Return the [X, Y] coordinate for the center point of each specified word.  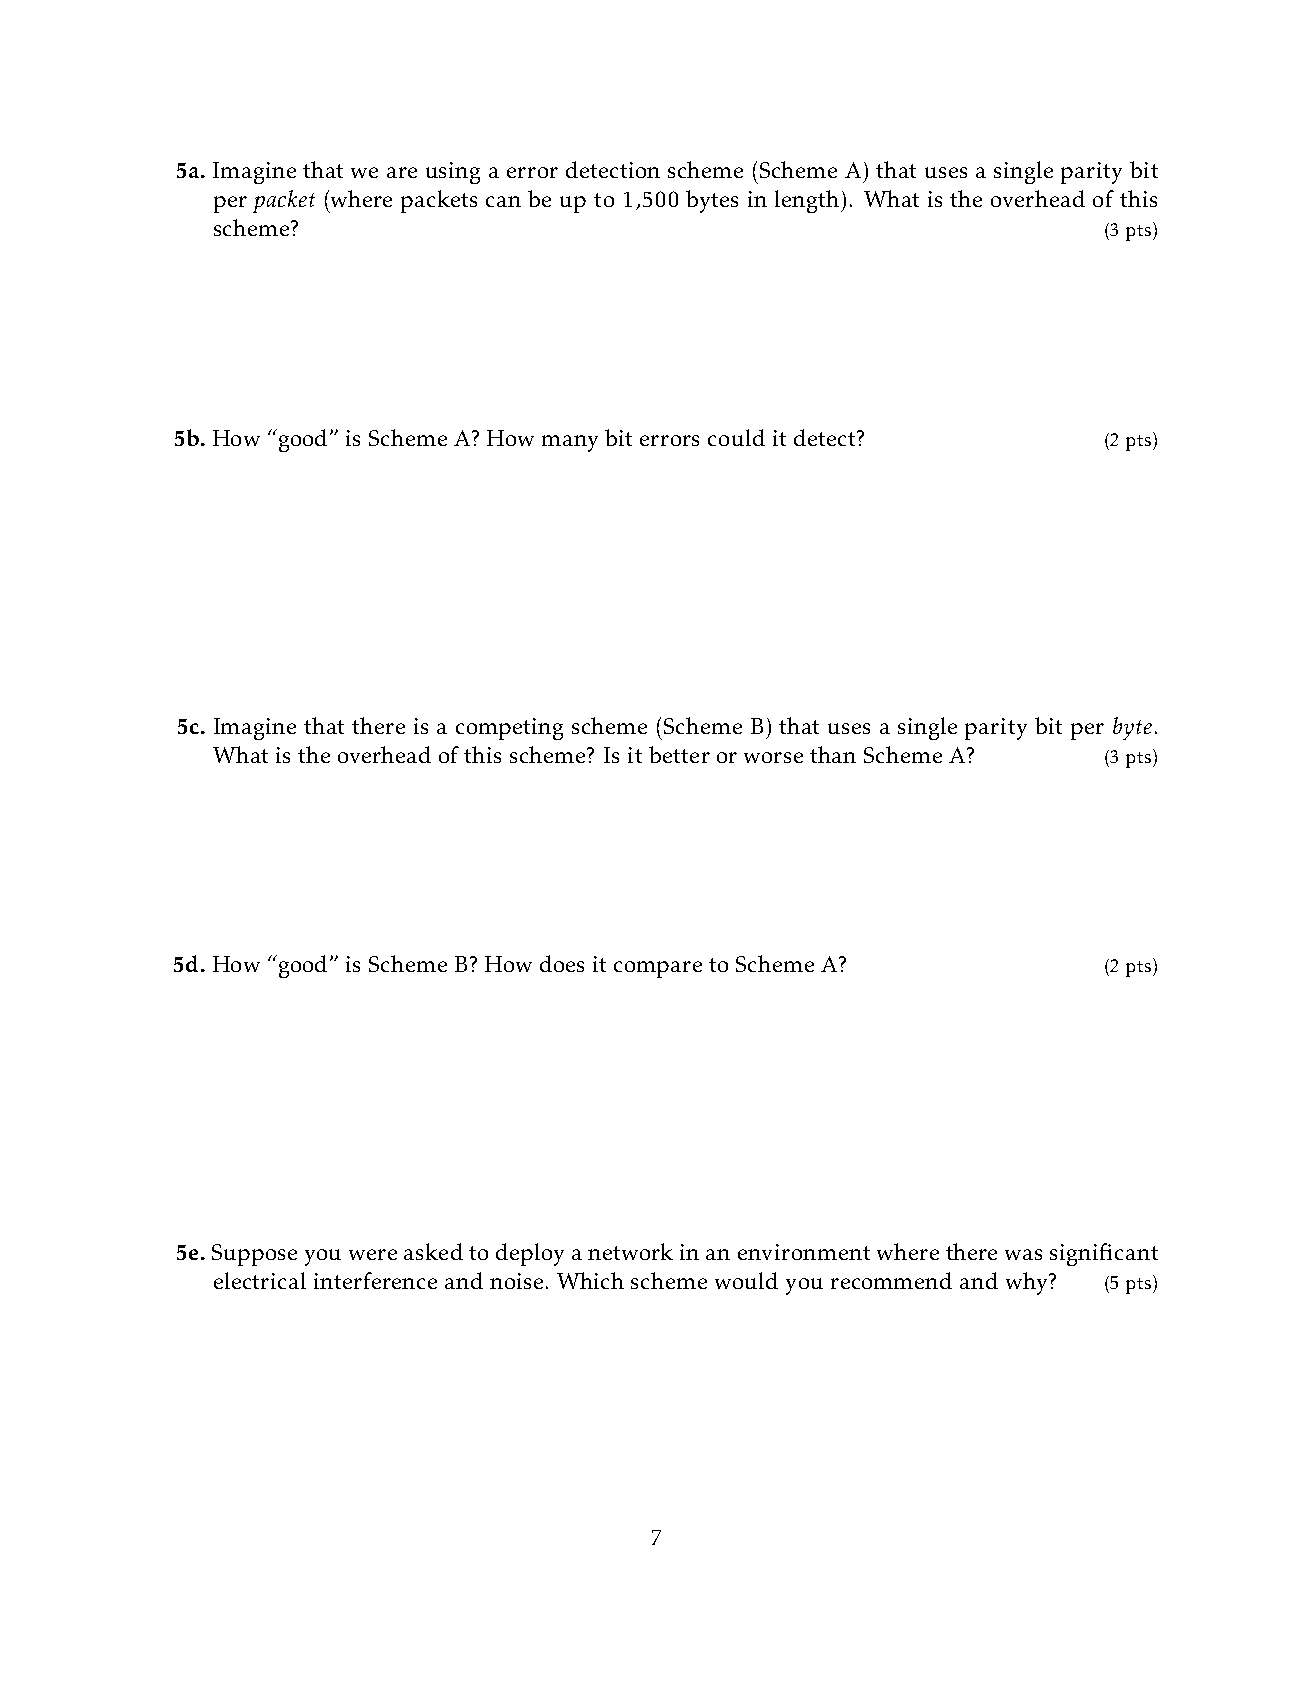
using [453, 173]
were [373, 1254]
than [833, 754]
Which [590, 1280]
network [630, 1251]
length [808, 201]
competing [509, 729]
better [679, 754]
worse [773, 757]
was [1023, 1254]
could [736, 437]
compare [658, 969]
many [570, 443]
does [562, 963]
